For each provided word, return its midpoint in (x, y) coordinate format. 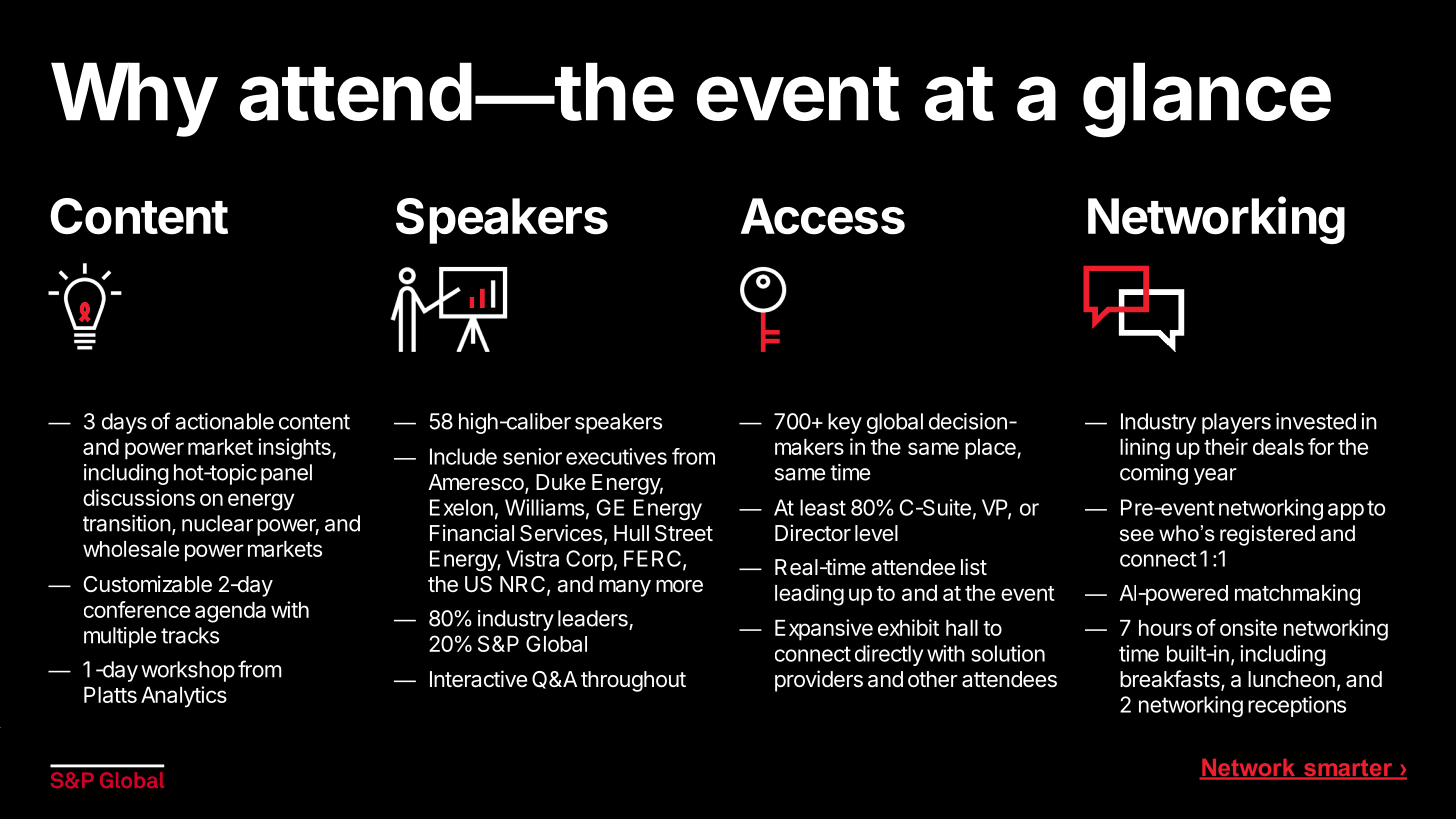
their (1226, 446)
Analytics (184, 697)
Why (134, 99)
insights (295, 449)
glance (1207, 100)
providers (819, 681)
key (845, 423)
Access (823, 216)
